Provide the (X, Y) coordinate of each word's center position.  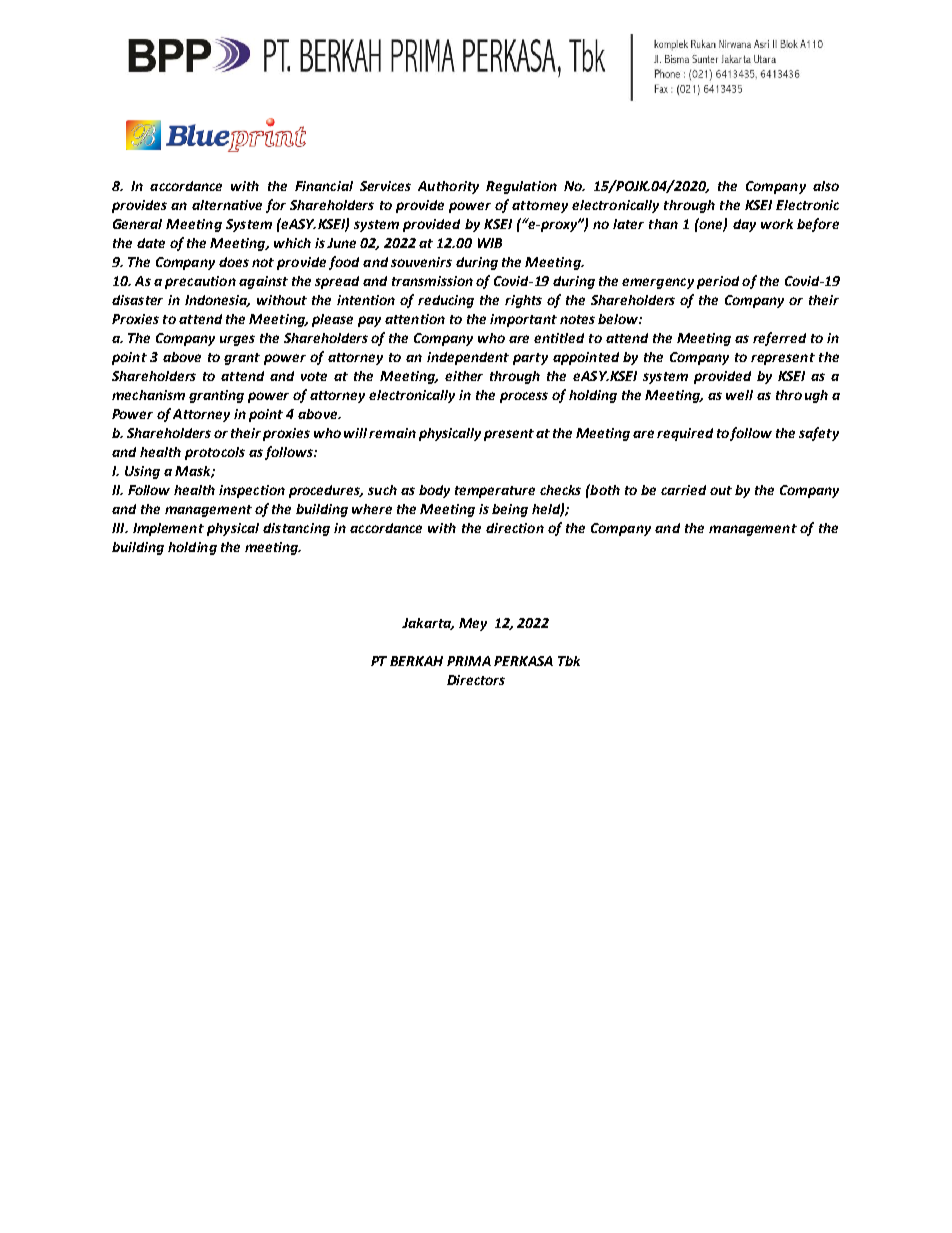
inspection (252, 491)
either (464, 376)
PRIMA (469, 661)
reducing (446, 301)
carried (683, 490)
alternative (227, 205)
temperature (495, 492)
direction (515, 528)
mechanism (148, 395)
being (510, 510)
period (718, 282)
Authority (448, 187)
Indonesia (217, 301)
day (744, 225)
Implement (168, 529)
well (739, 395)
